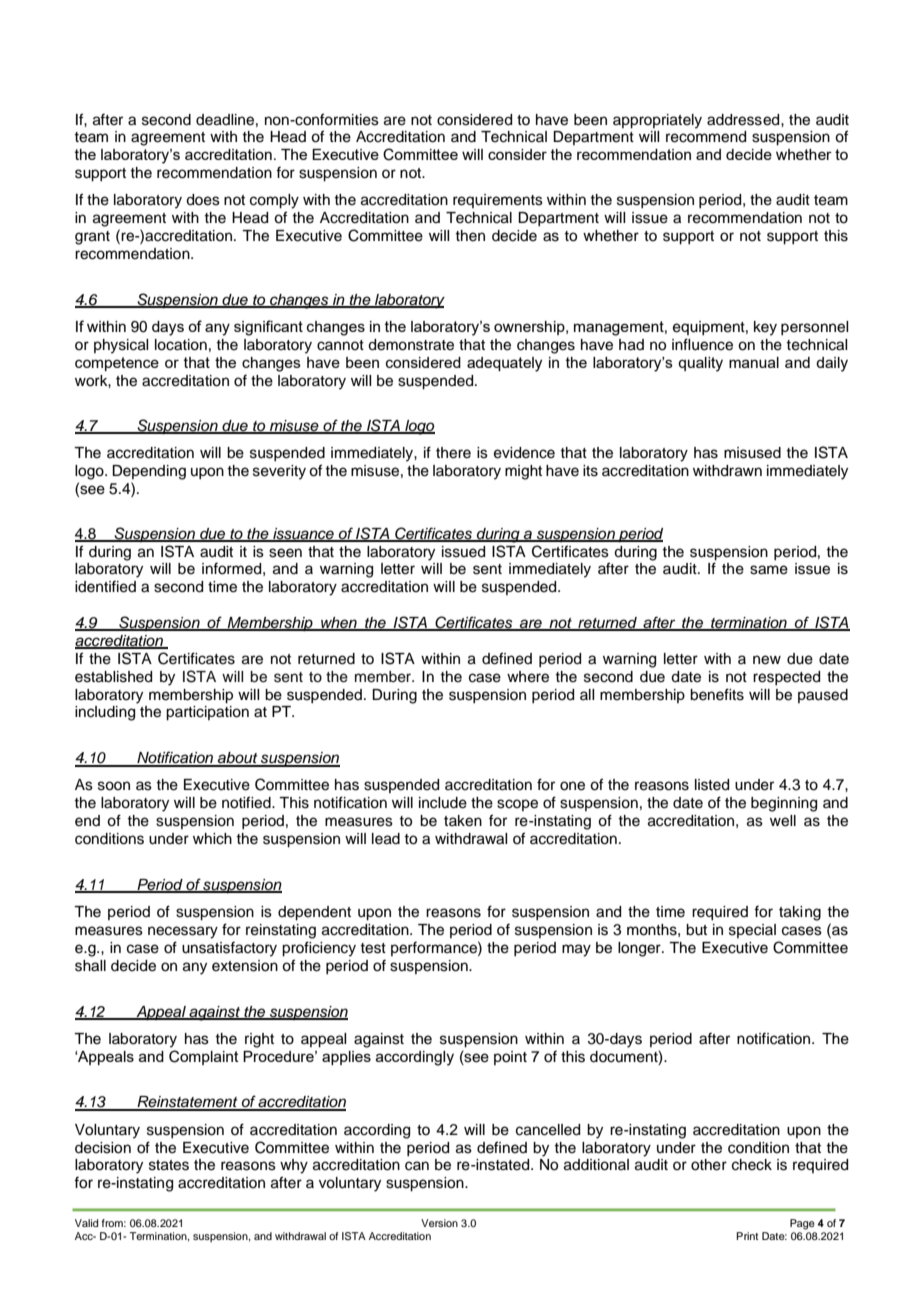 The height and width of the page is (1308, 924). What do you see at coordinates (754, 362) in the page?
I see `manual` at bounding box center [754, 362].
